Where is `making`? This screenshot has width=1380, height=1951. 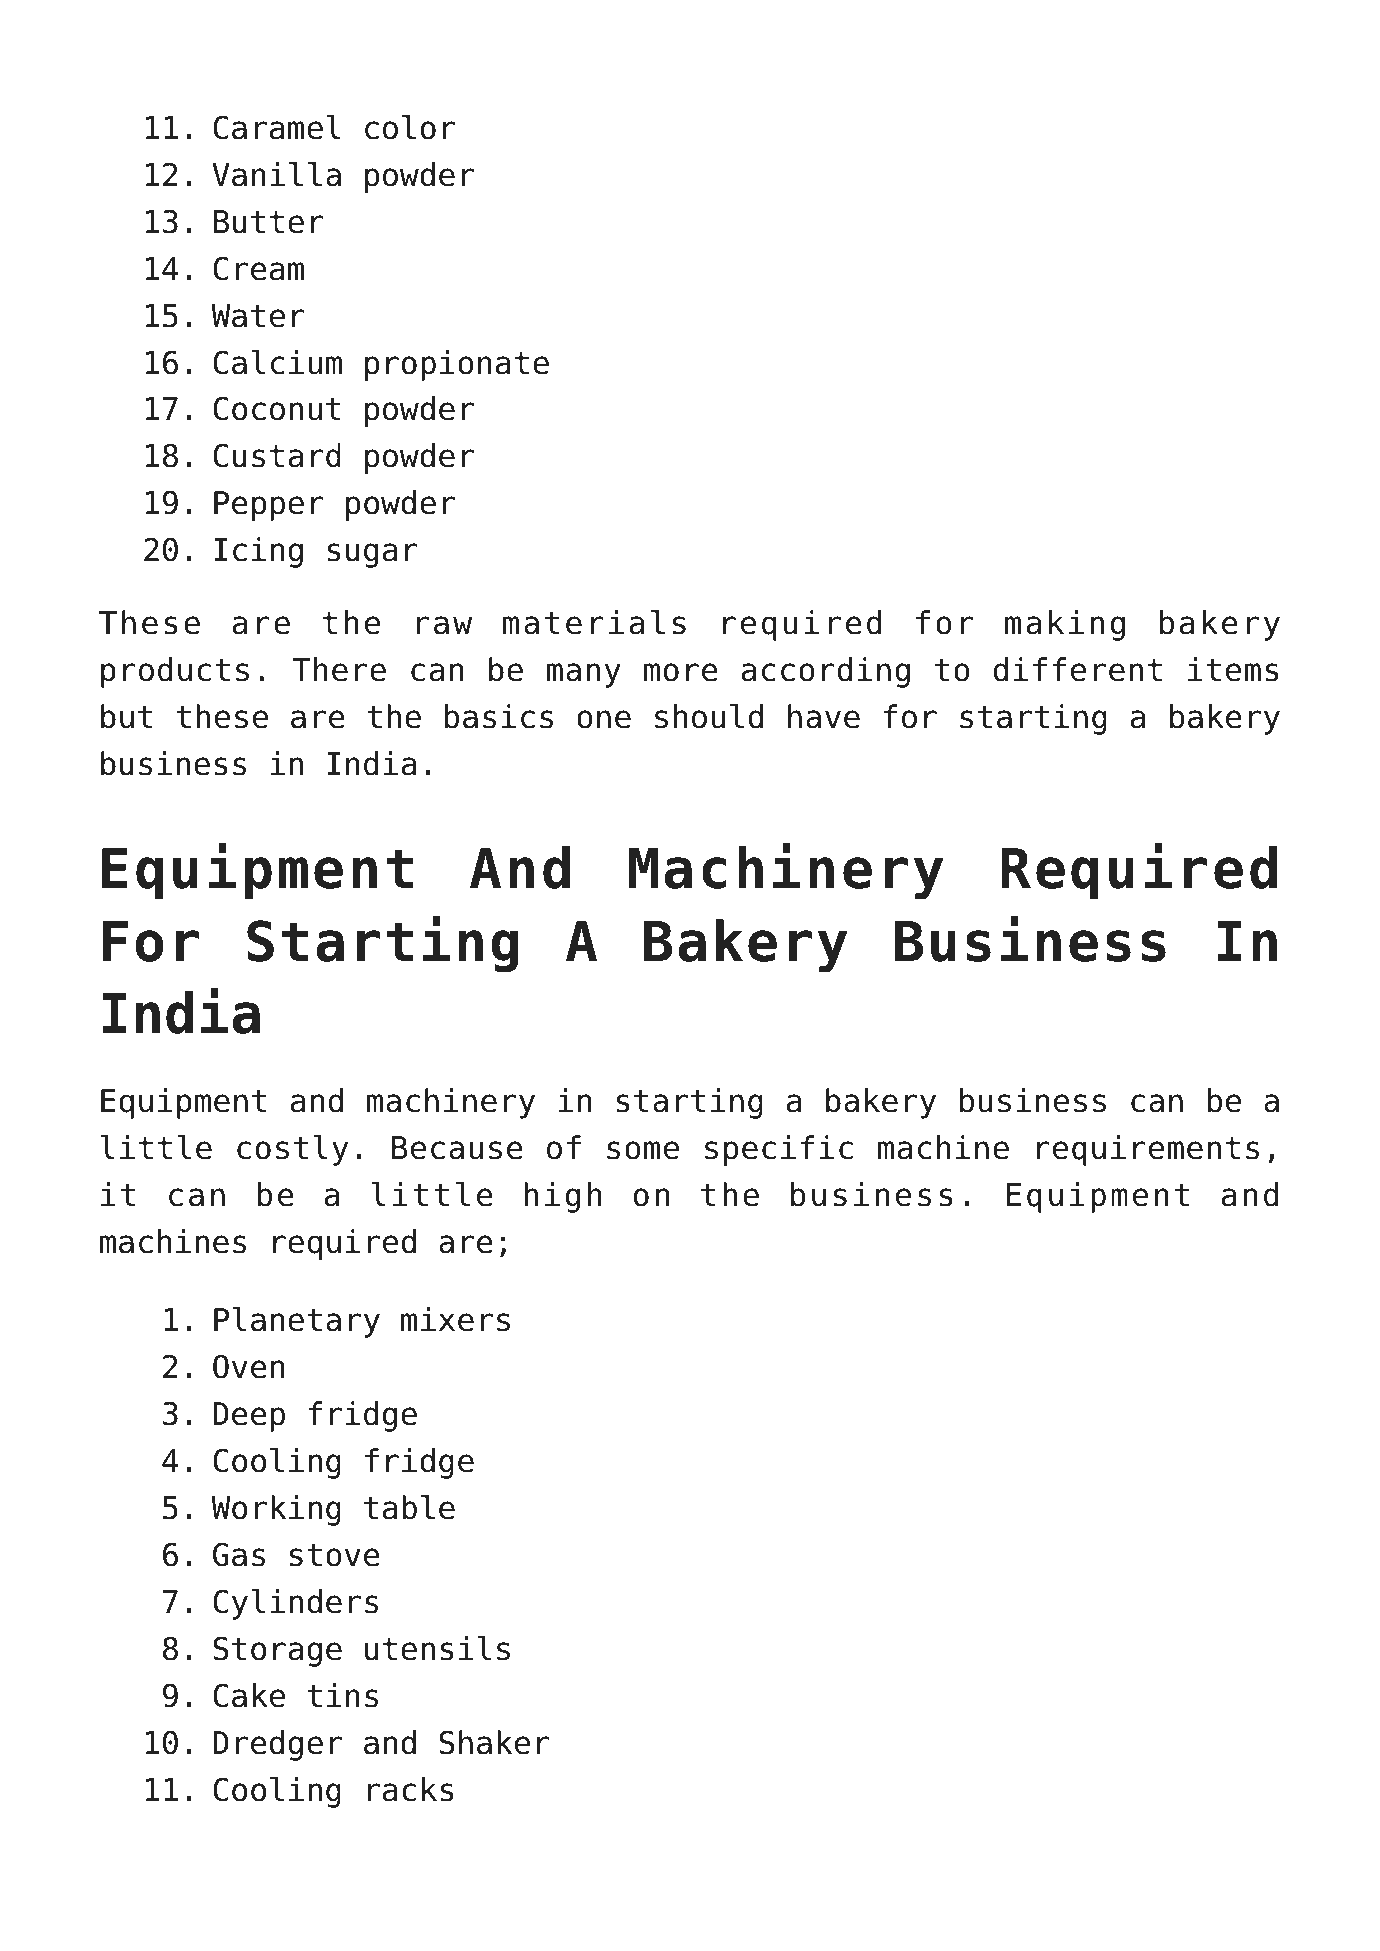 making is located at coordinates (1065, 625).
